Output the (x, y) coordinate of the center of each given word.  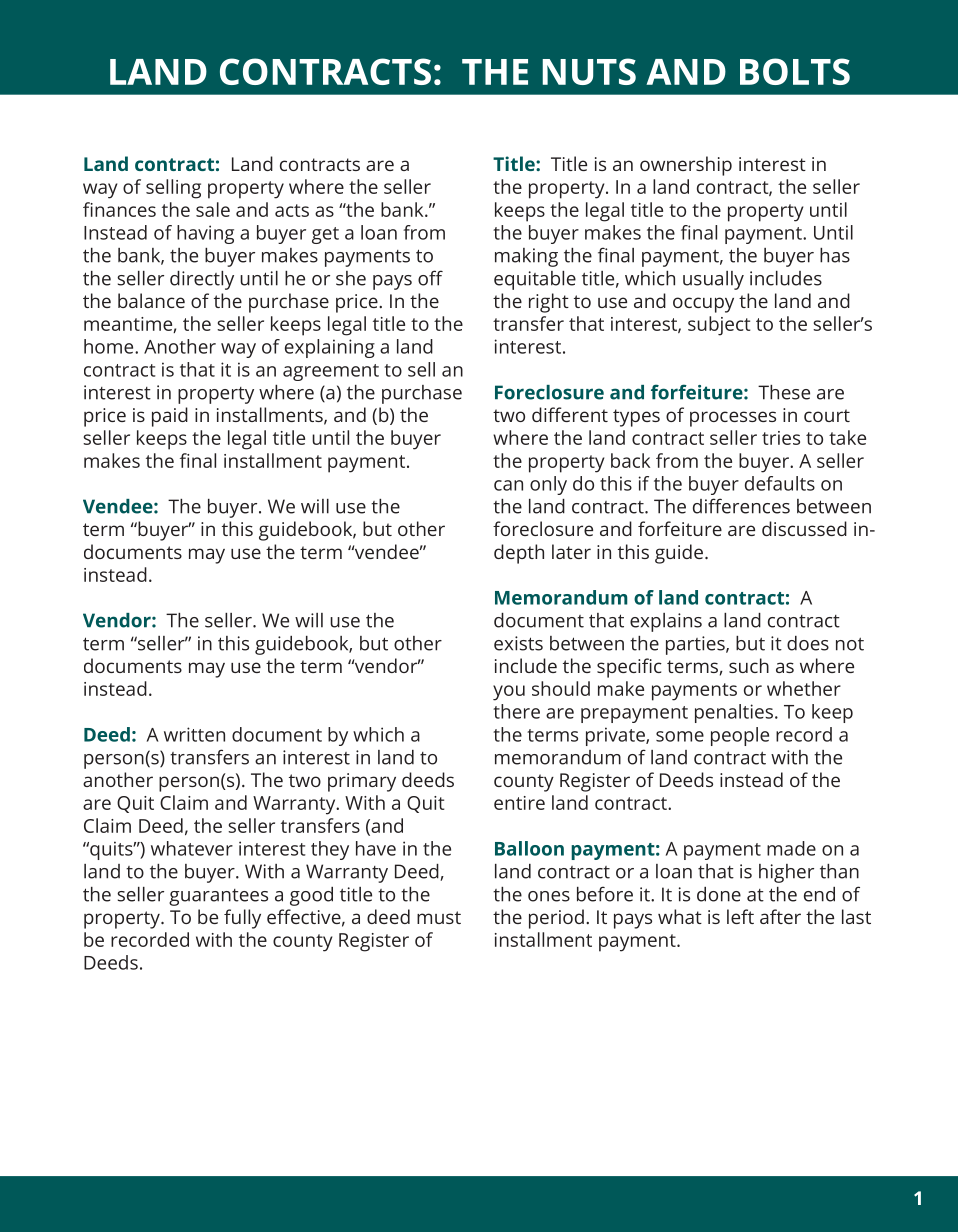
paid (170, 417)
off (430, 278)
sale (213, 209)
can (508, 485)
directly (202, 280)
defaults (780, 483)
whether (804, 688)
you (509, 693)
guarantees (218, 897)
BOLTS (795, 71)
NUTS (589, 71)
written (194, 734)
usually (713, 280)
